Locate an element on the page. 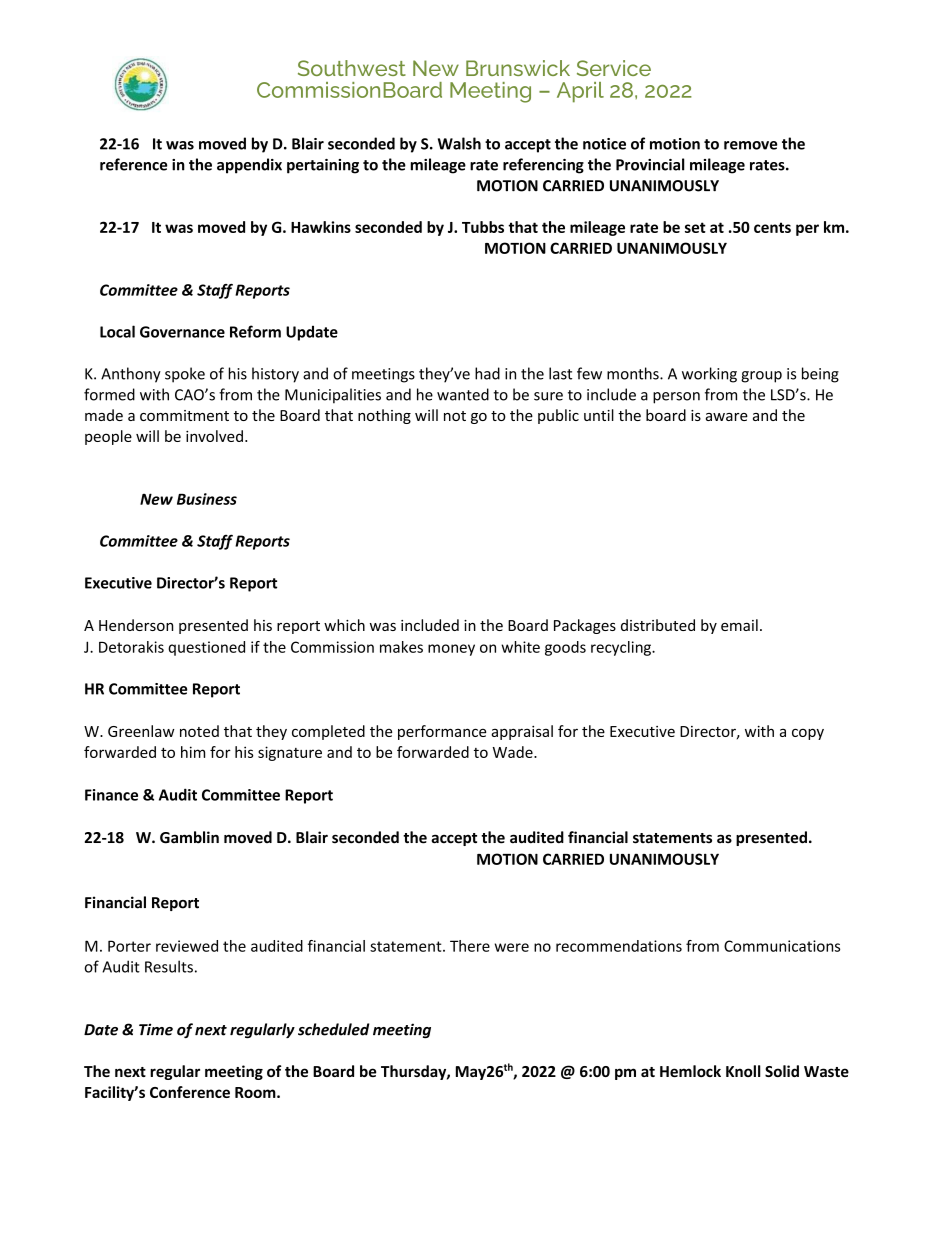  Governance is located at coordinates (182, 332).
